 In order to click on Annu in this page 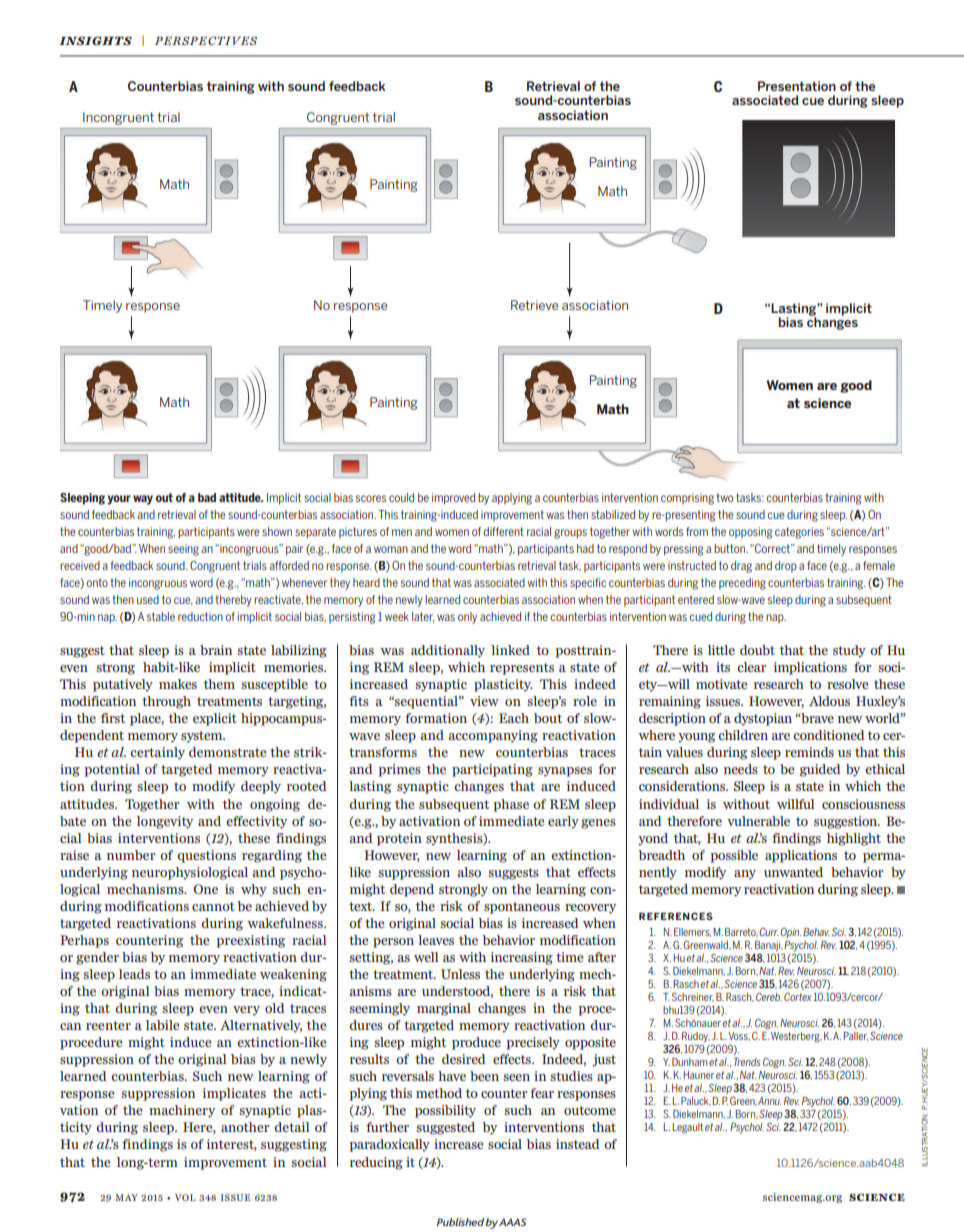, I will do `click(770, 1101)`.
